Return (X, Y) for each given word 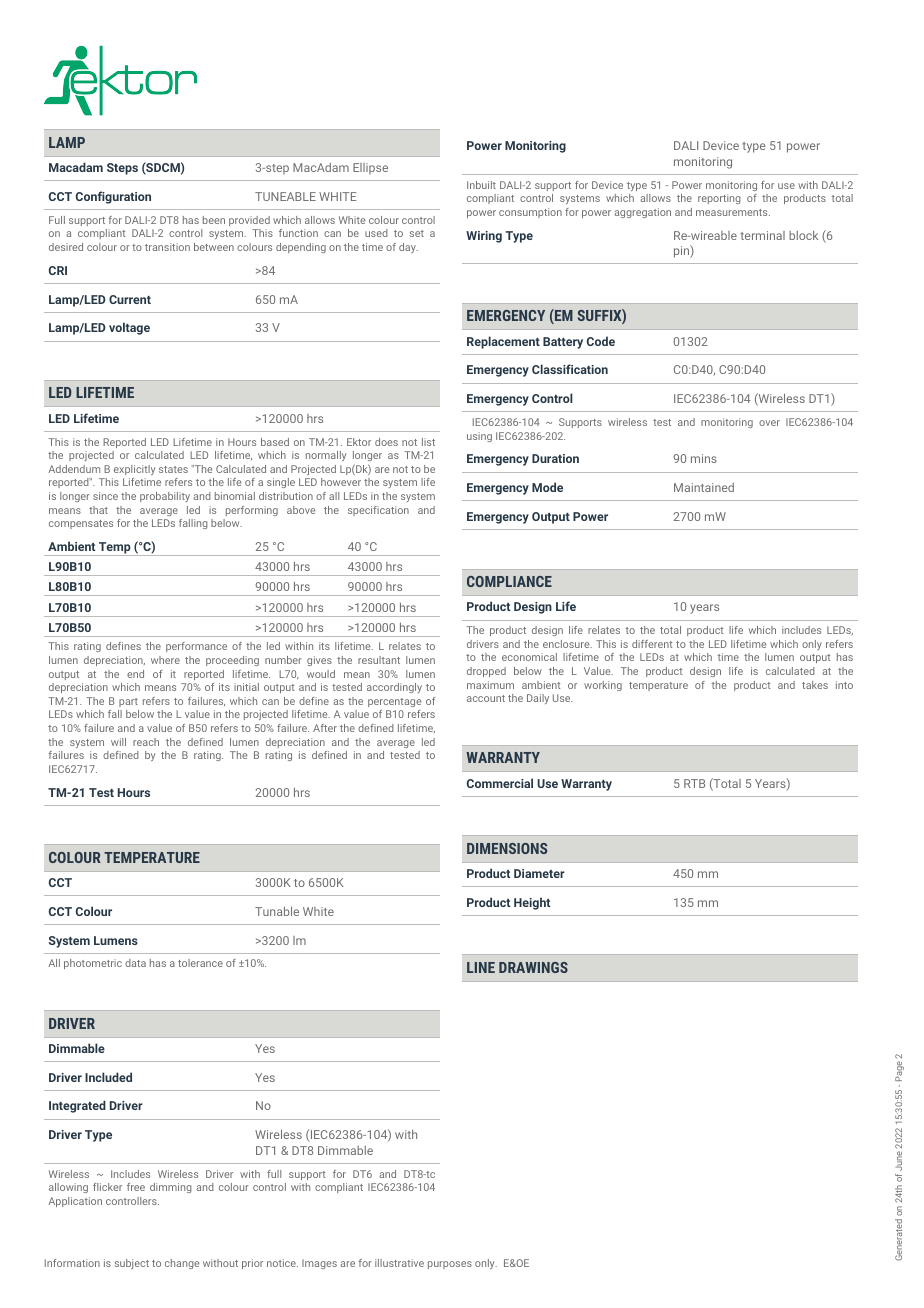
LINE (481, 967)
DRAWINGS (533, 967)
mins (704, 458)
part (128, 702)
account (486, 698)
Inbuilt (481, 185)
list (428, 442)
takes (815, 685)
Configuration (113, 197)
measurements (733, 212)
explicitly (134, 470)
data (135, 963)
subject (132, 1264)
